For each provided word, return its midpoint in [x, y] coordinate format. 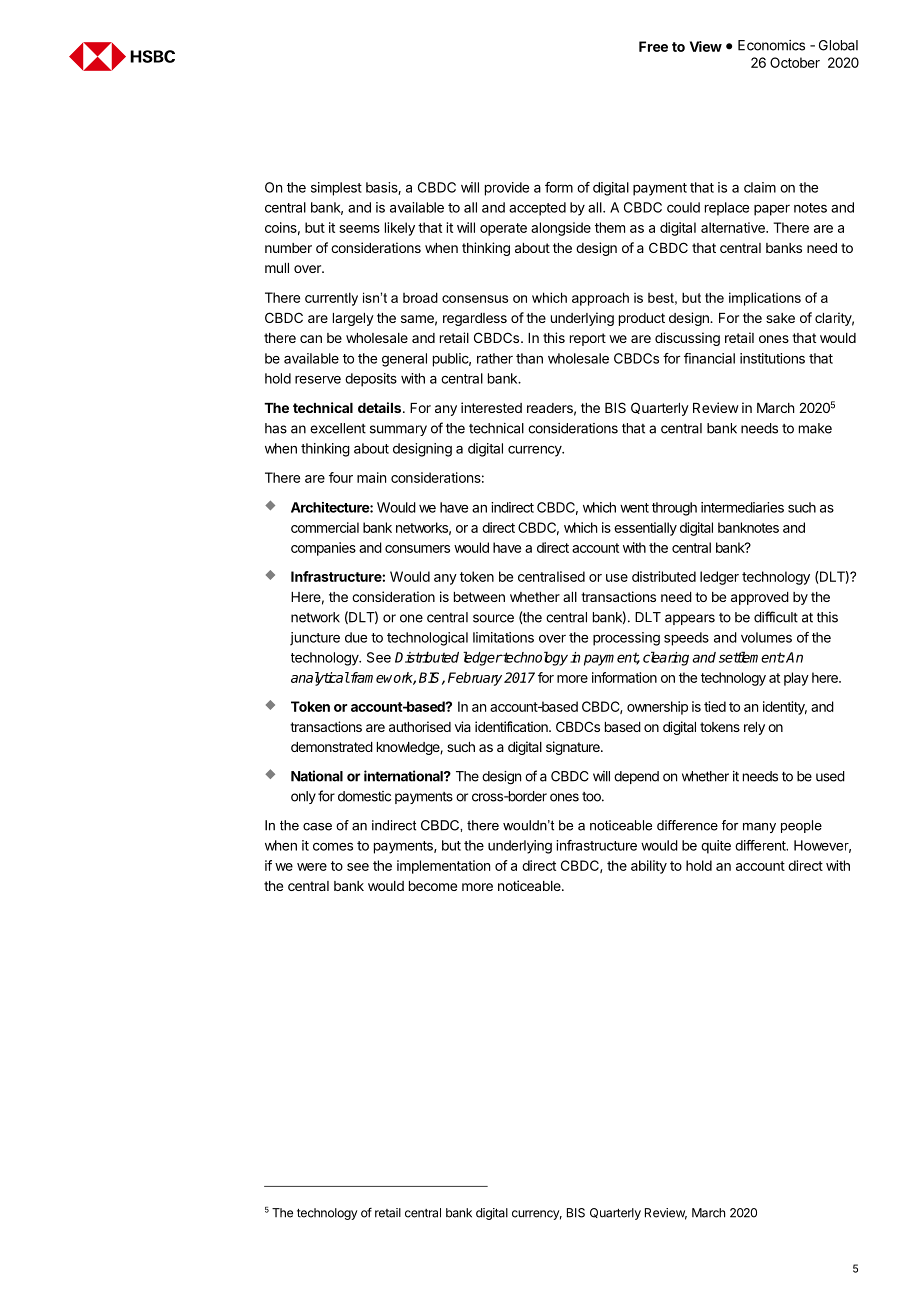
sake [780, 318]
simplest [336, 189]
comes [333, 846]
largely [353, 319]
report [588, 339]
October [795, 62]
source [493, 618]
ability [649, 867]
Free [653, 46]
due [356, 637]
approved [760, 598]
